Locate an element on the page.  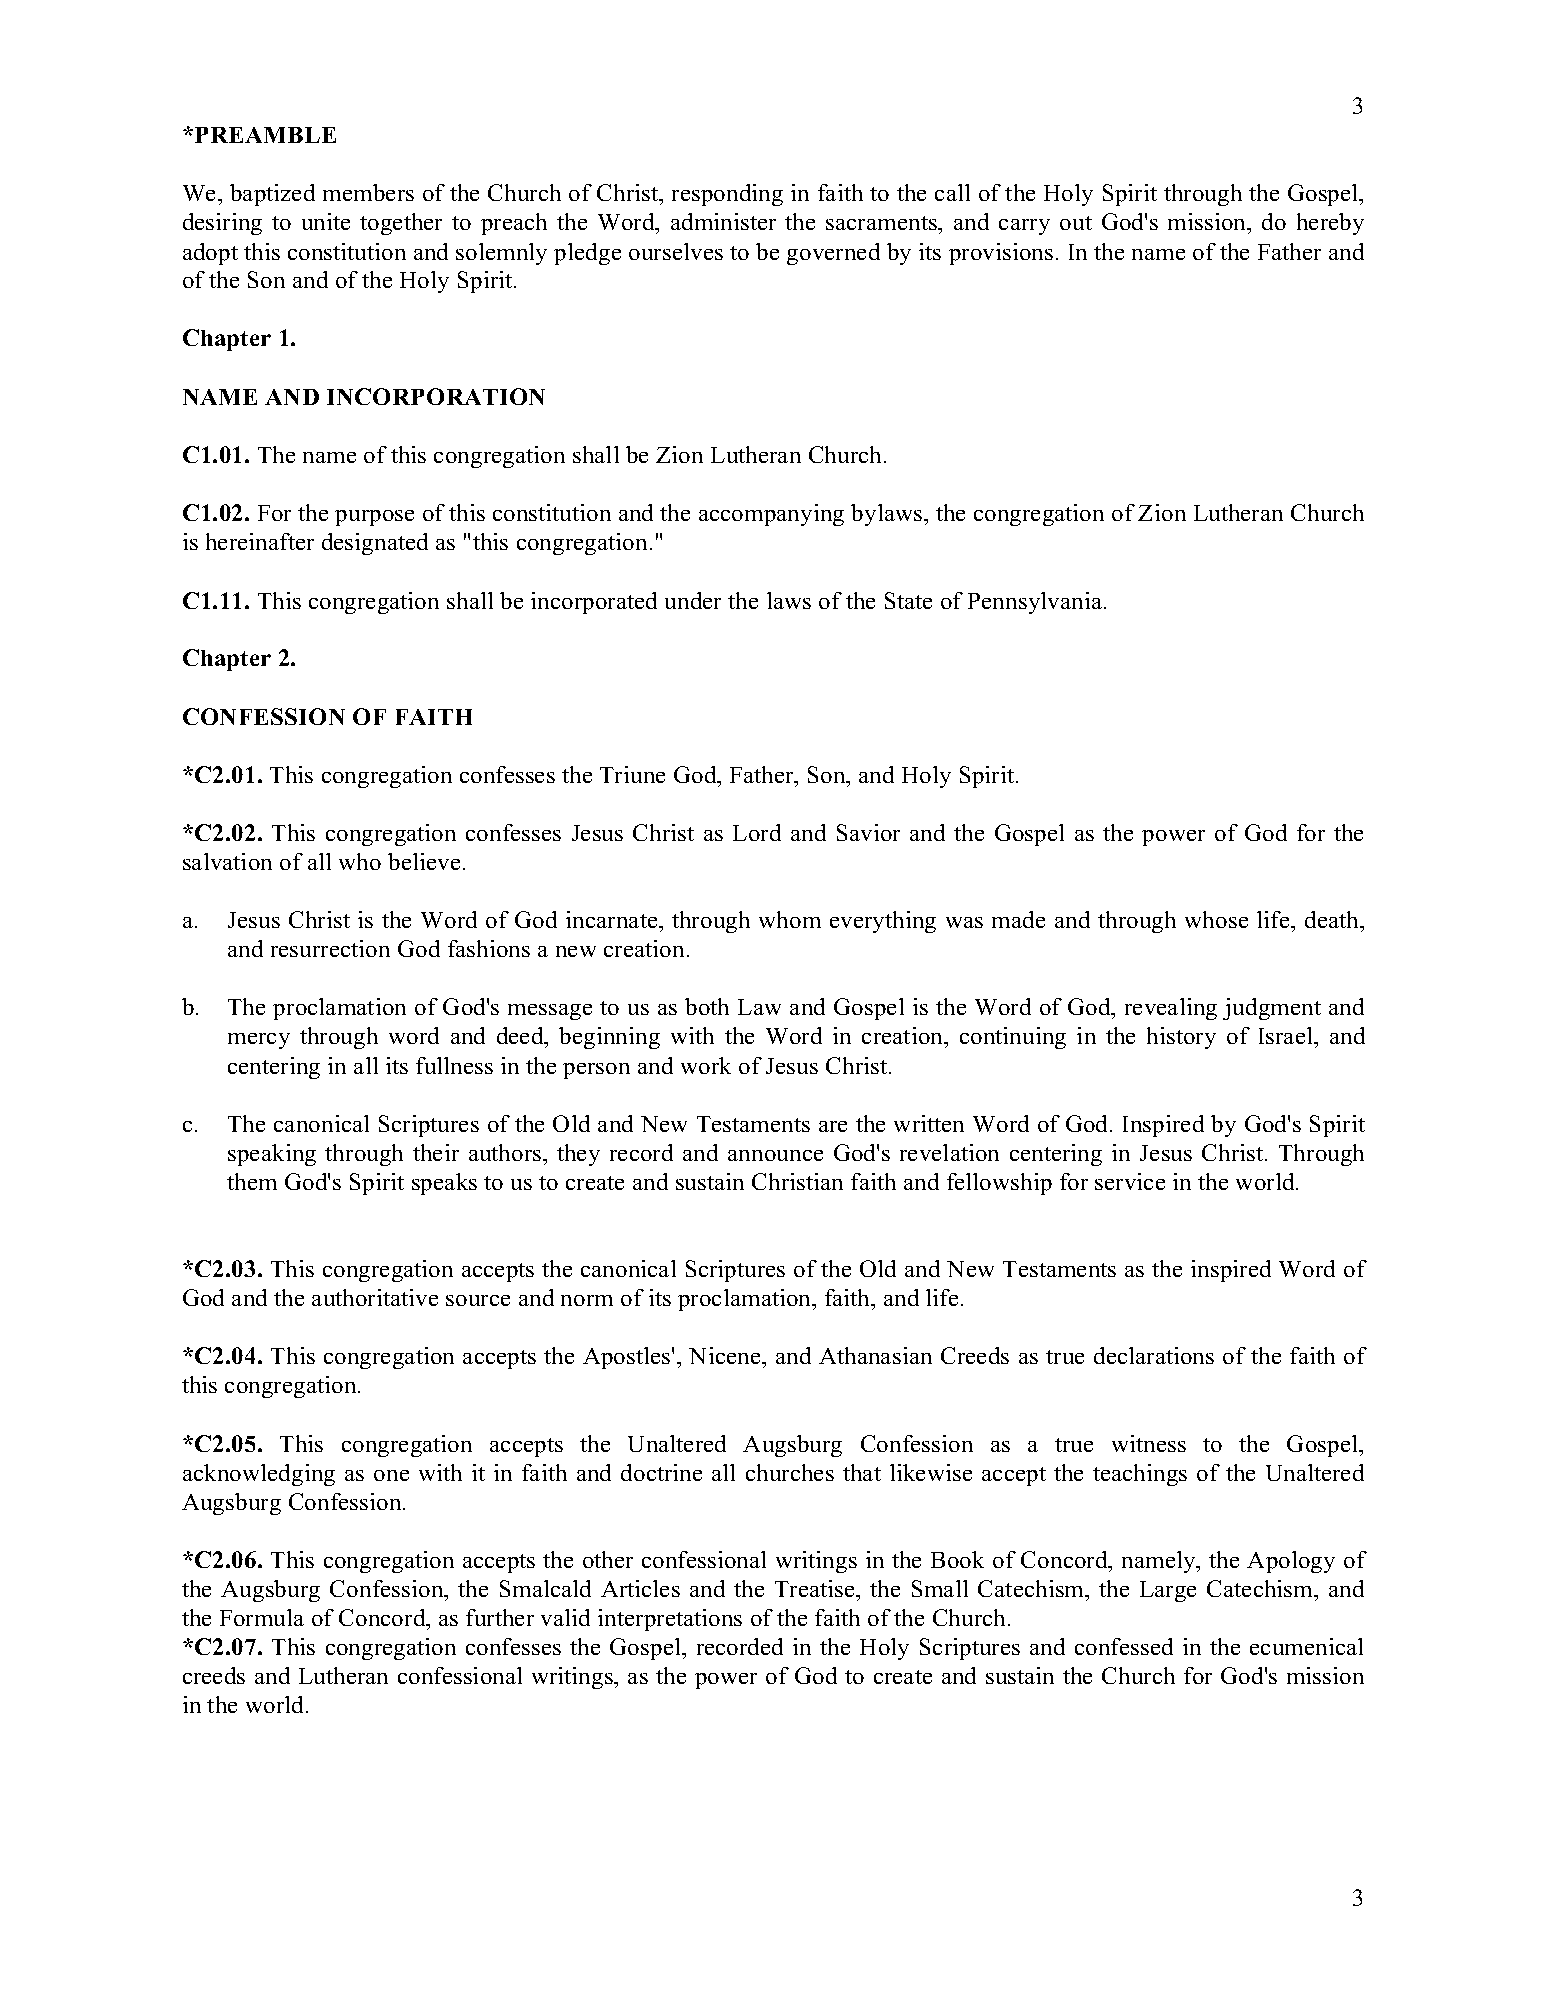
designated is located at coordinates (375, 544).
